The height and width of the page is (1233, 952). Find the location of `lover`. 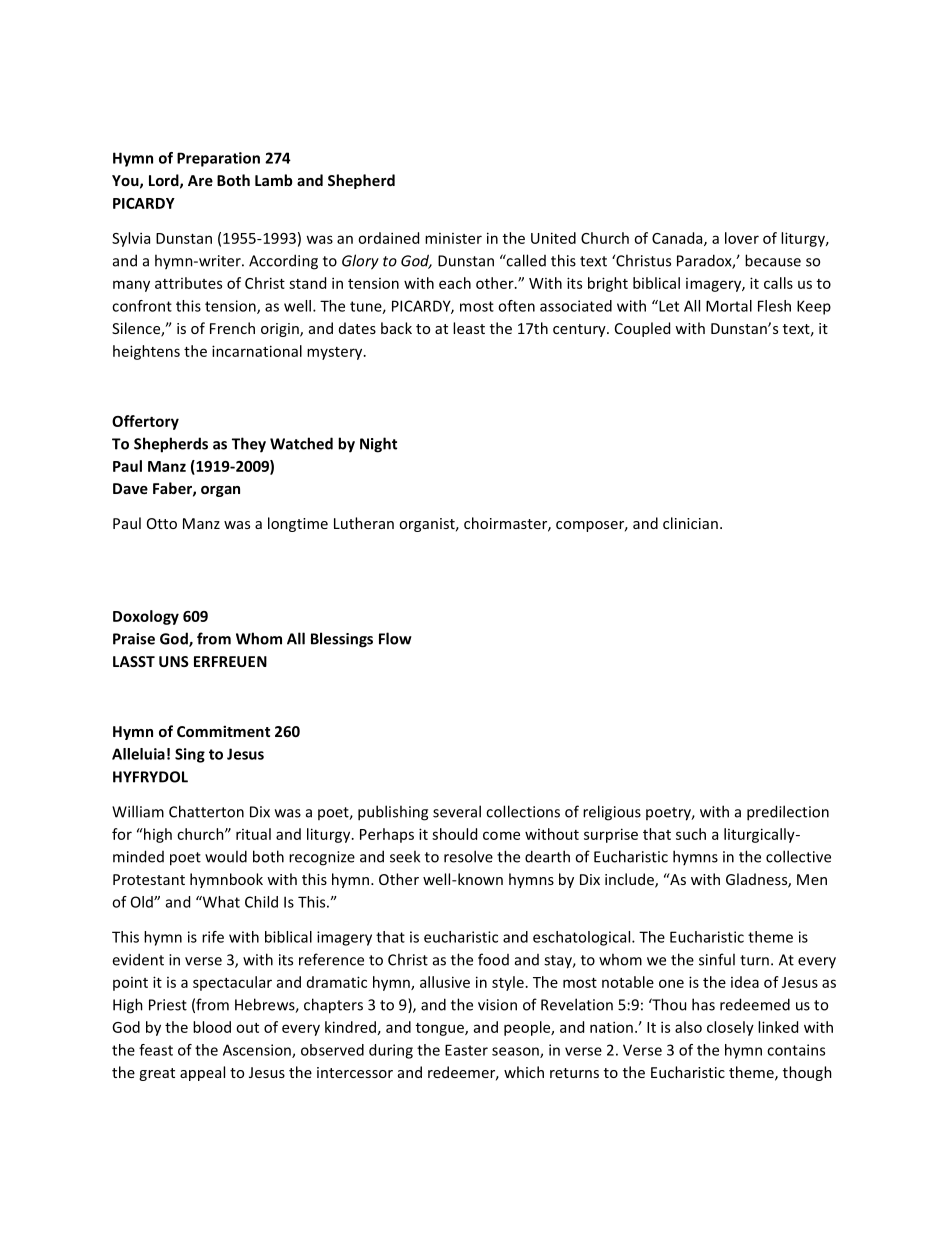

lover is located at coordinates (742, 238).
